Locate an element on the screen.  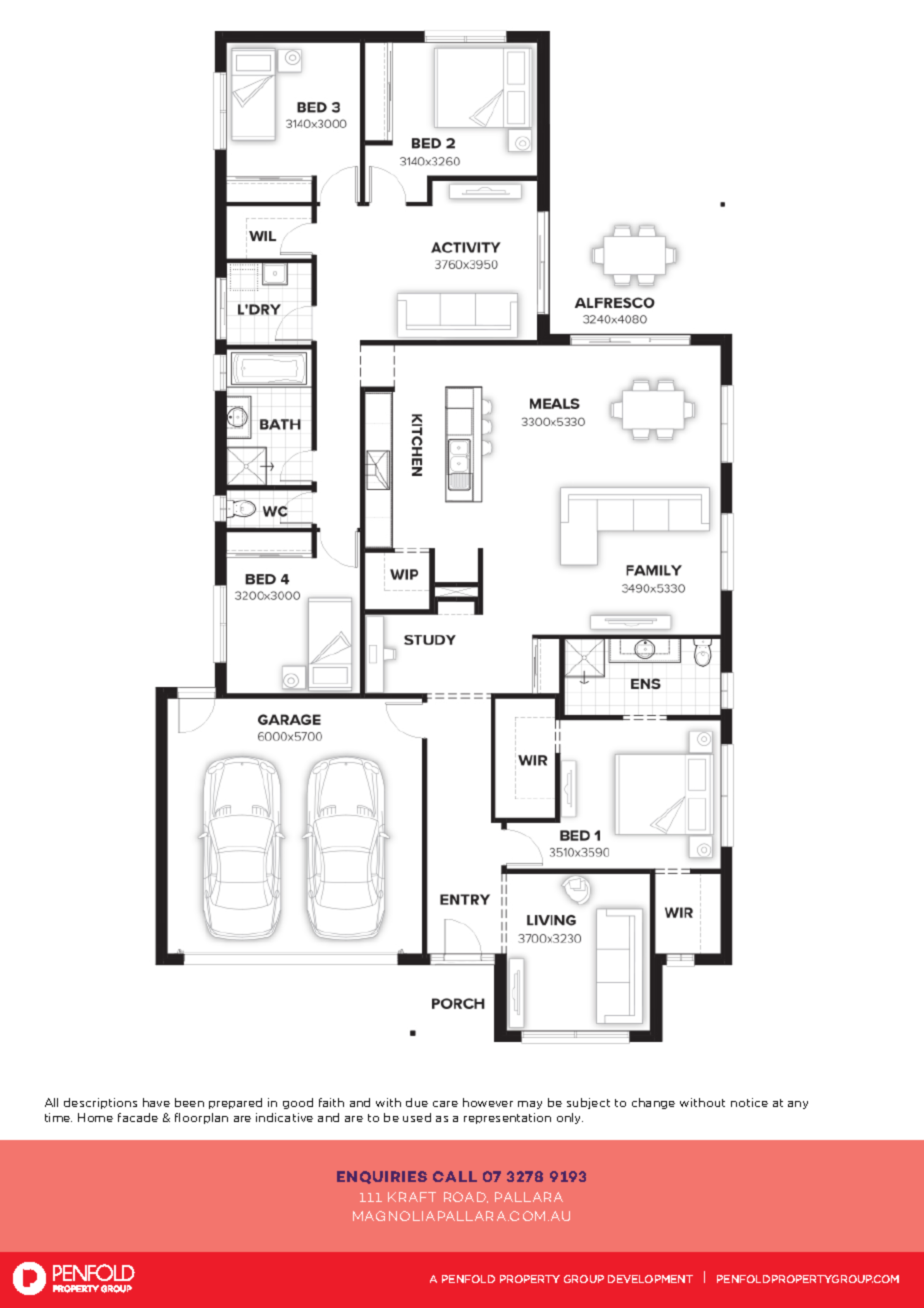
DEVELOPMENT is located at coordinates (650, 1279).
